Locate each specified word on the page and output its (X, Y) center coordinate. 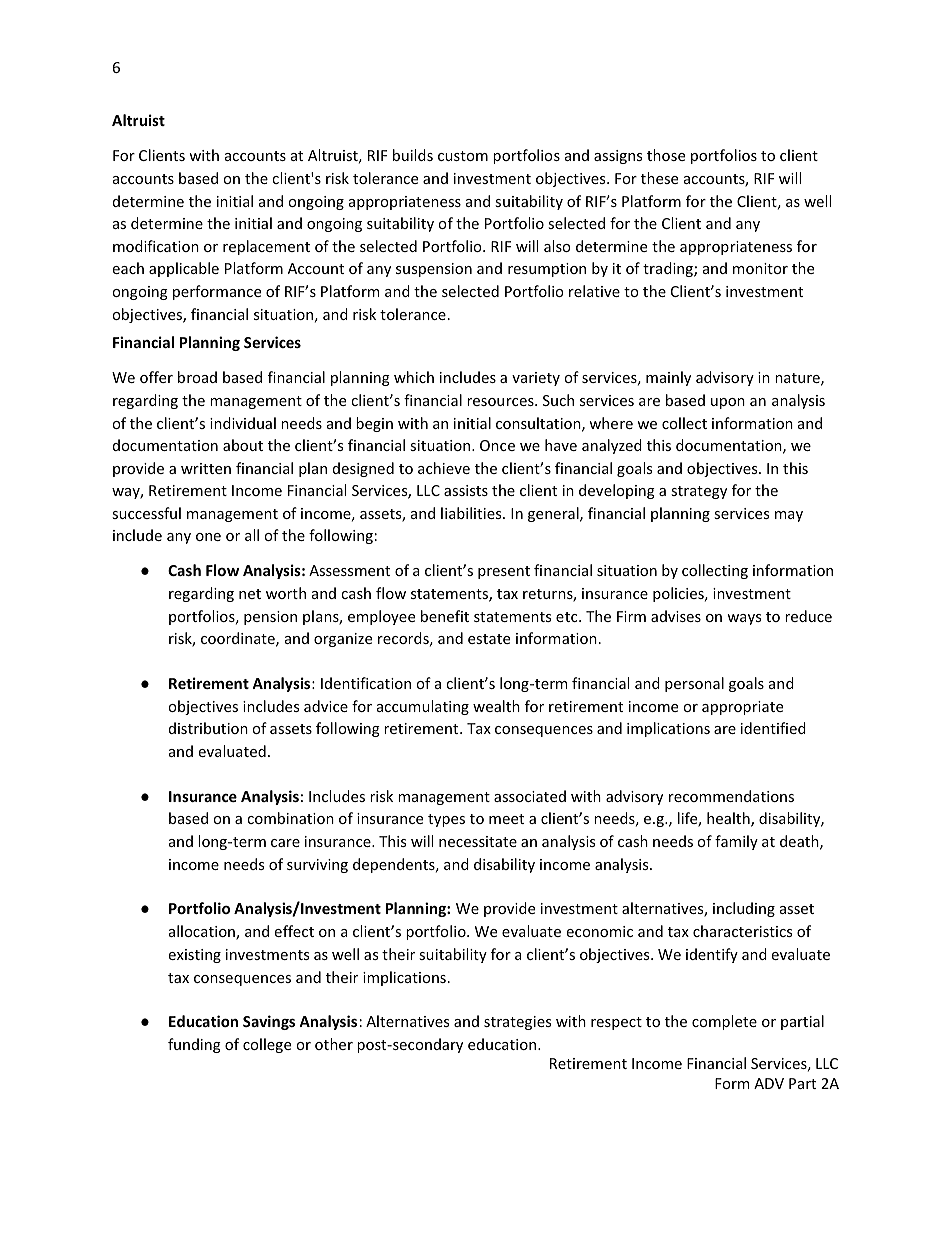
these (659, 178)
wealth (496, 706)
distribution (208, 728)
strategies (517, 1023)
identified (773, 728)
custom (463, 156)
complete (724, 1022)
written (206, 468)
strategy (699, 492)
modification (156, 246)
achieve (444, 468)
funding (194, 1045)
